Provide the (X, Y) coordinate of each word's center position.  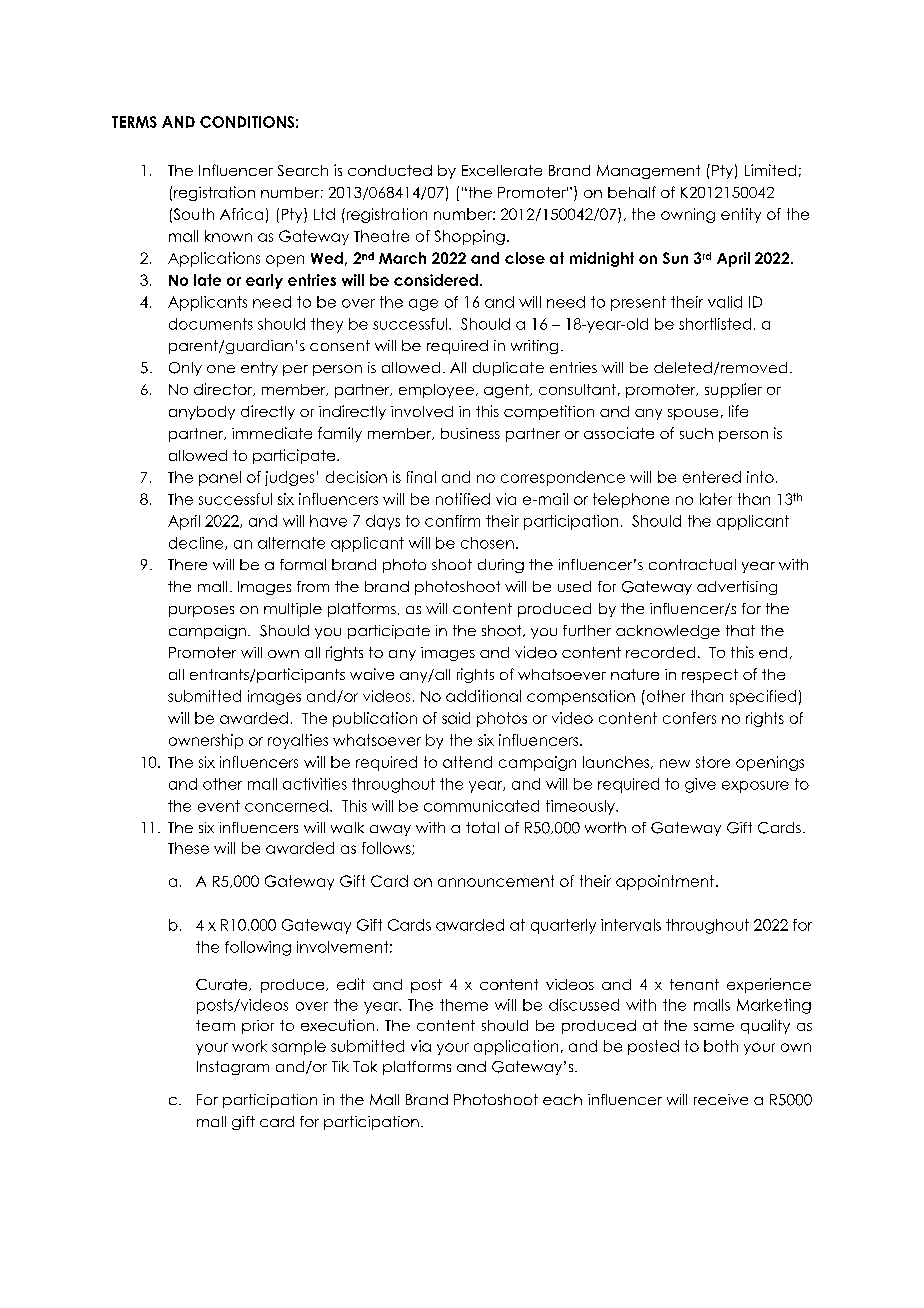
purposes (201, 611)
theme (464, 1005)
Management (648, 172)
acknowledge (668, 632)
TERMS (134, 122)
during (501, 566)
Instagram (233, 1068)
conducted (390, 170)
